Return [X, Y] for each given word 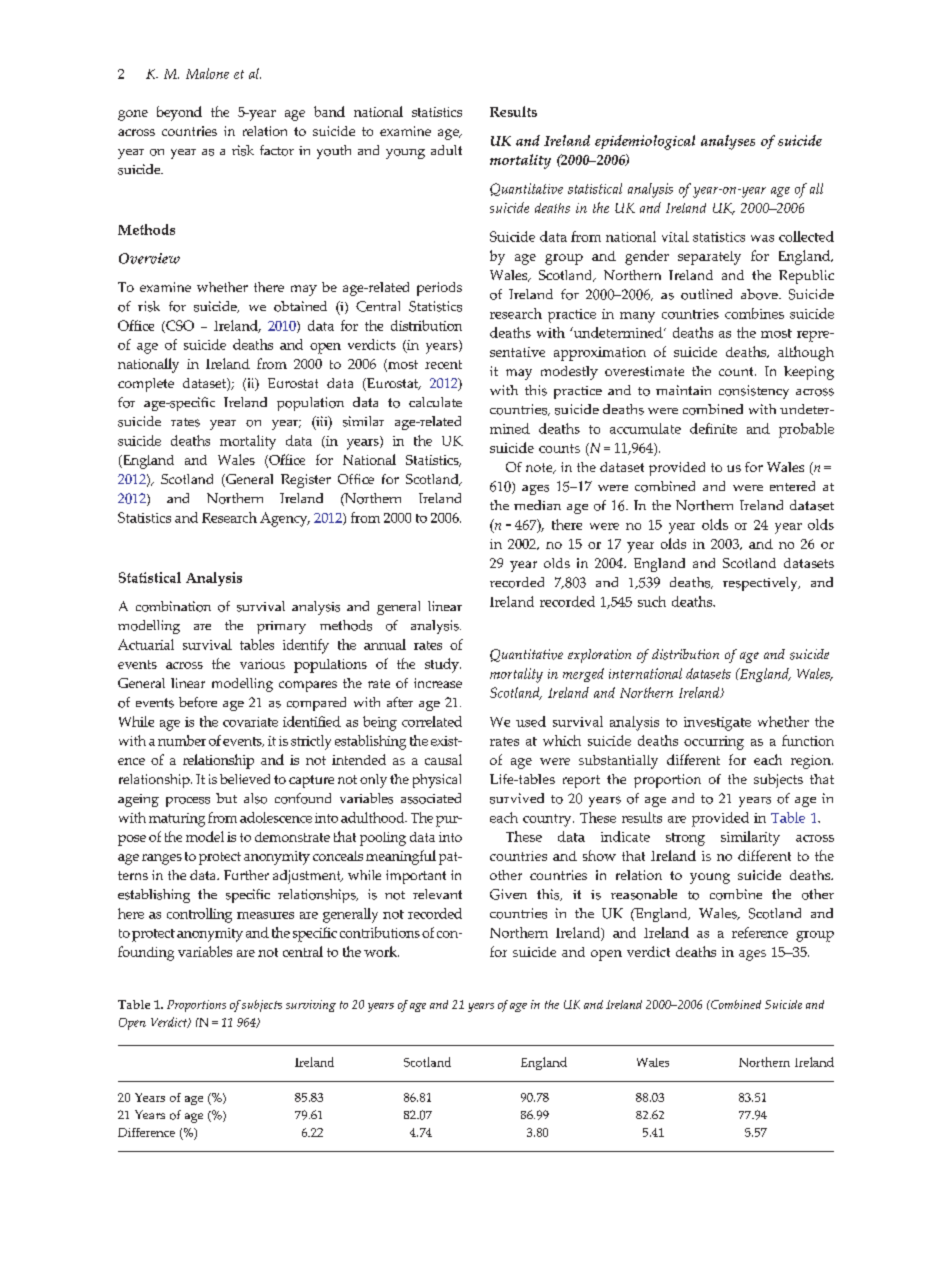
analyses [728, 142]
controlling [199, 915]
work [381, 951]
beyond [179, 113]
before [198, 702]
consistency [754, 392]
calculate [435, 402]
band [329, 111]
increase [438, 683]
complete [146, 385]
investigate [717, 724]
